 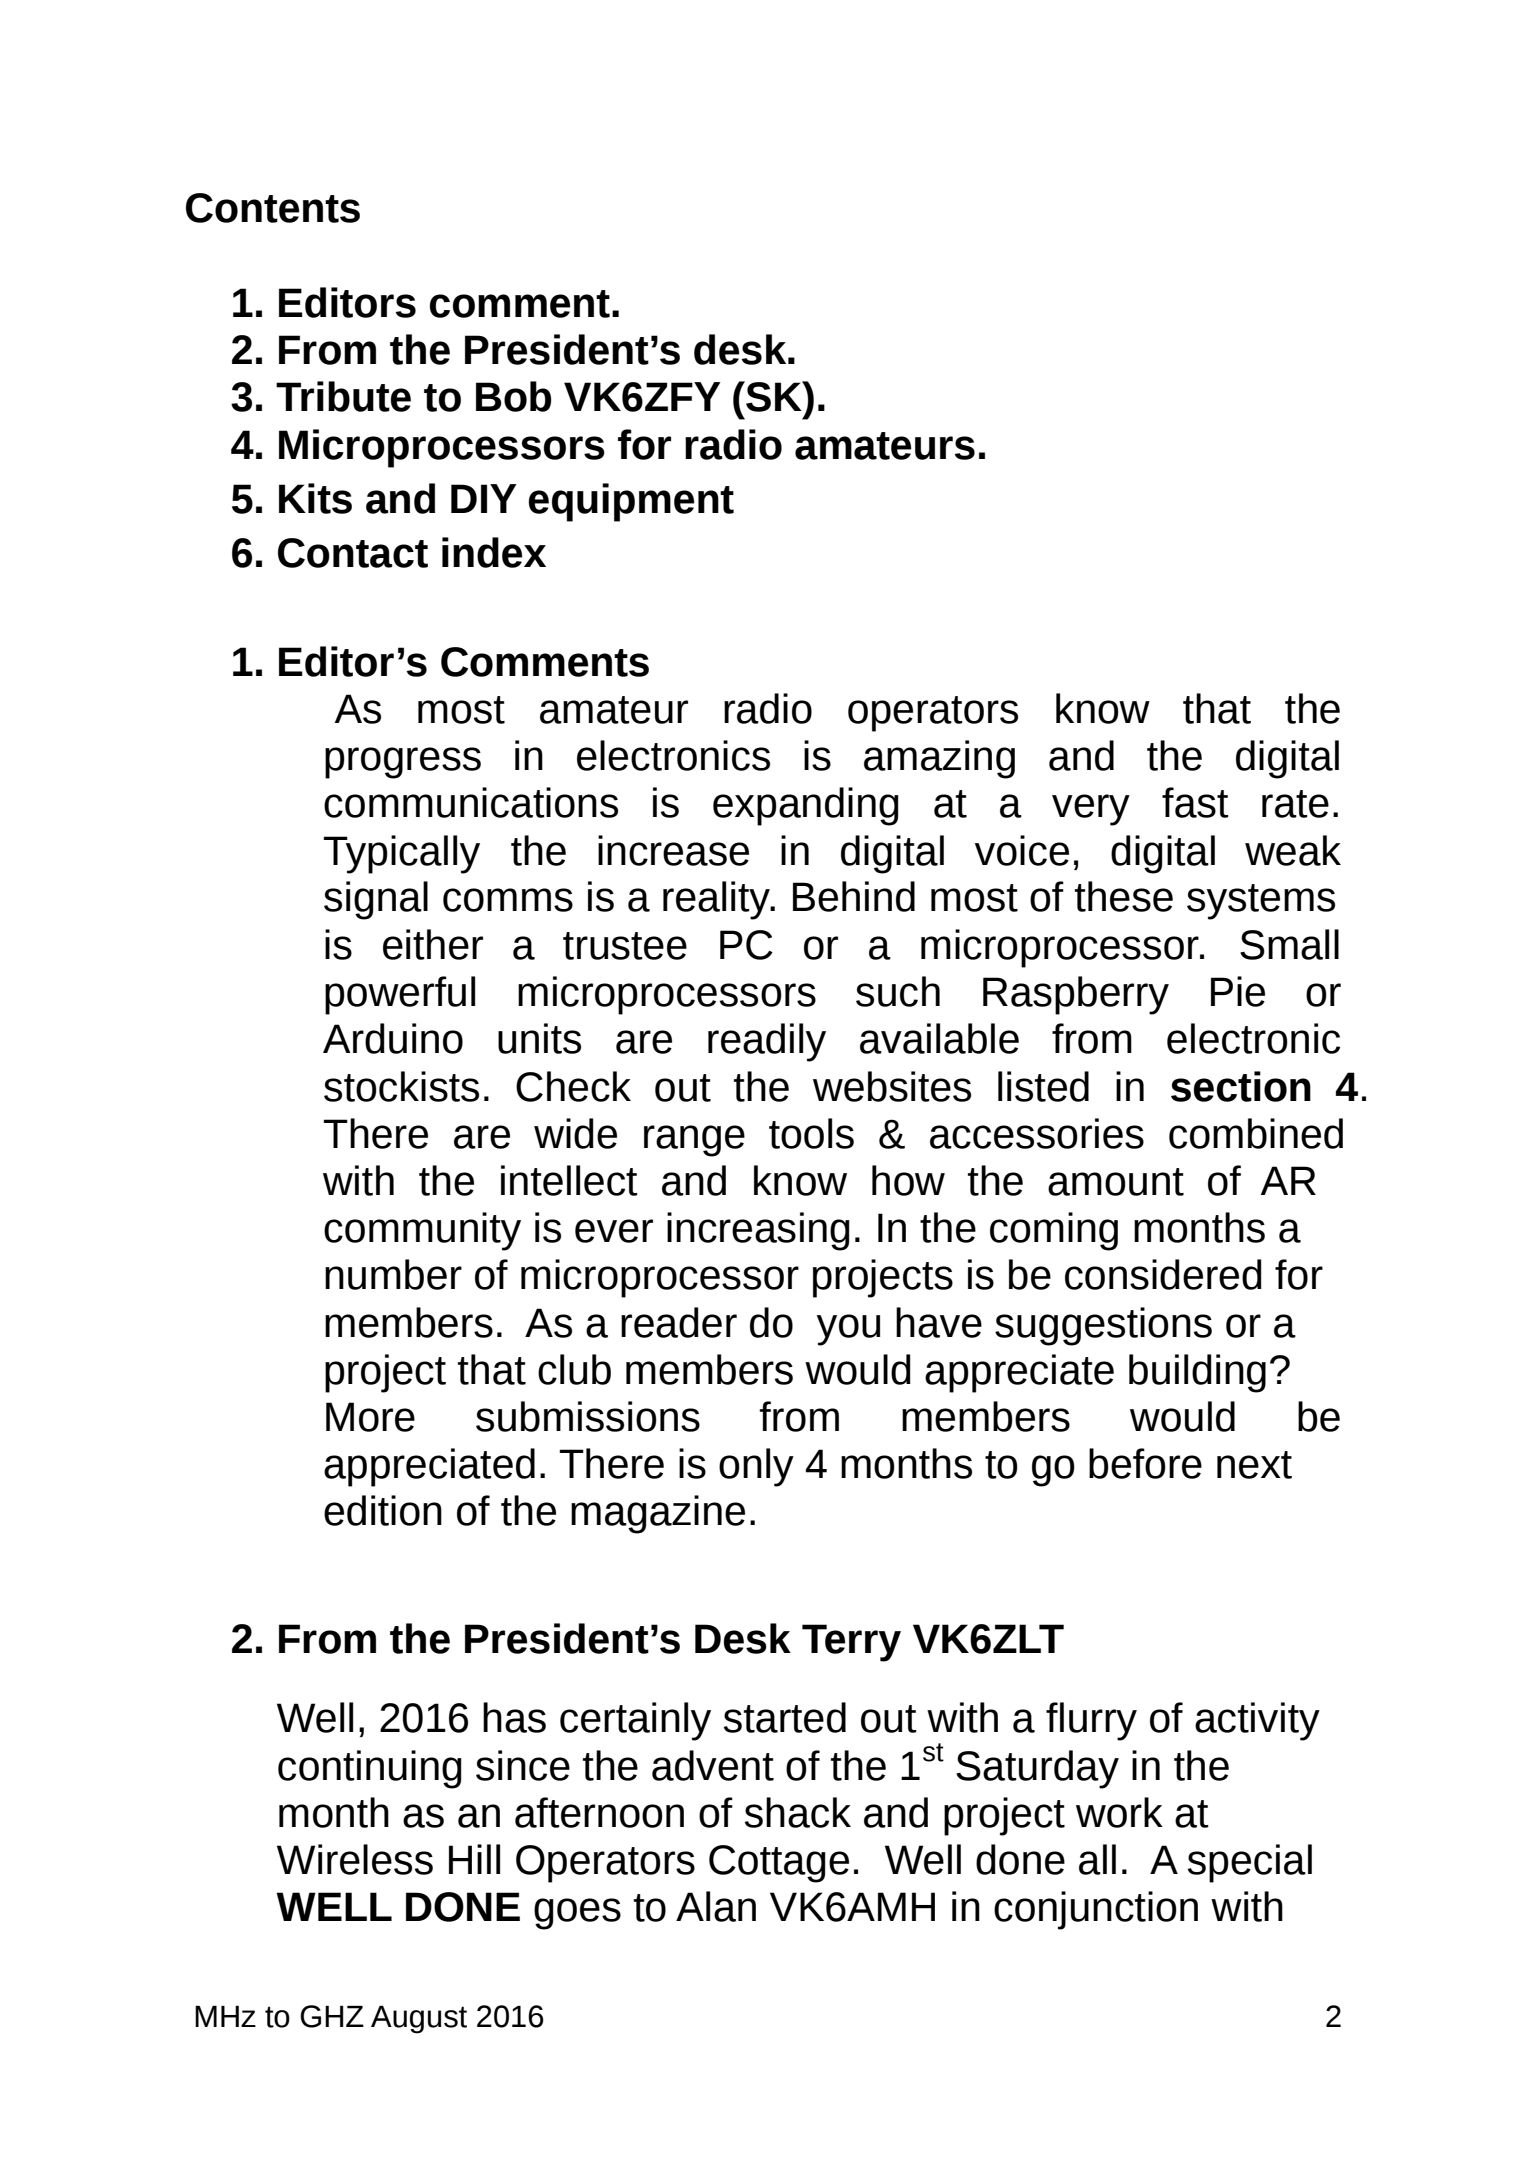 What do you see at coordinates (631, 502) in the page?
I see `equipment` at bounding box center [631, 502].
